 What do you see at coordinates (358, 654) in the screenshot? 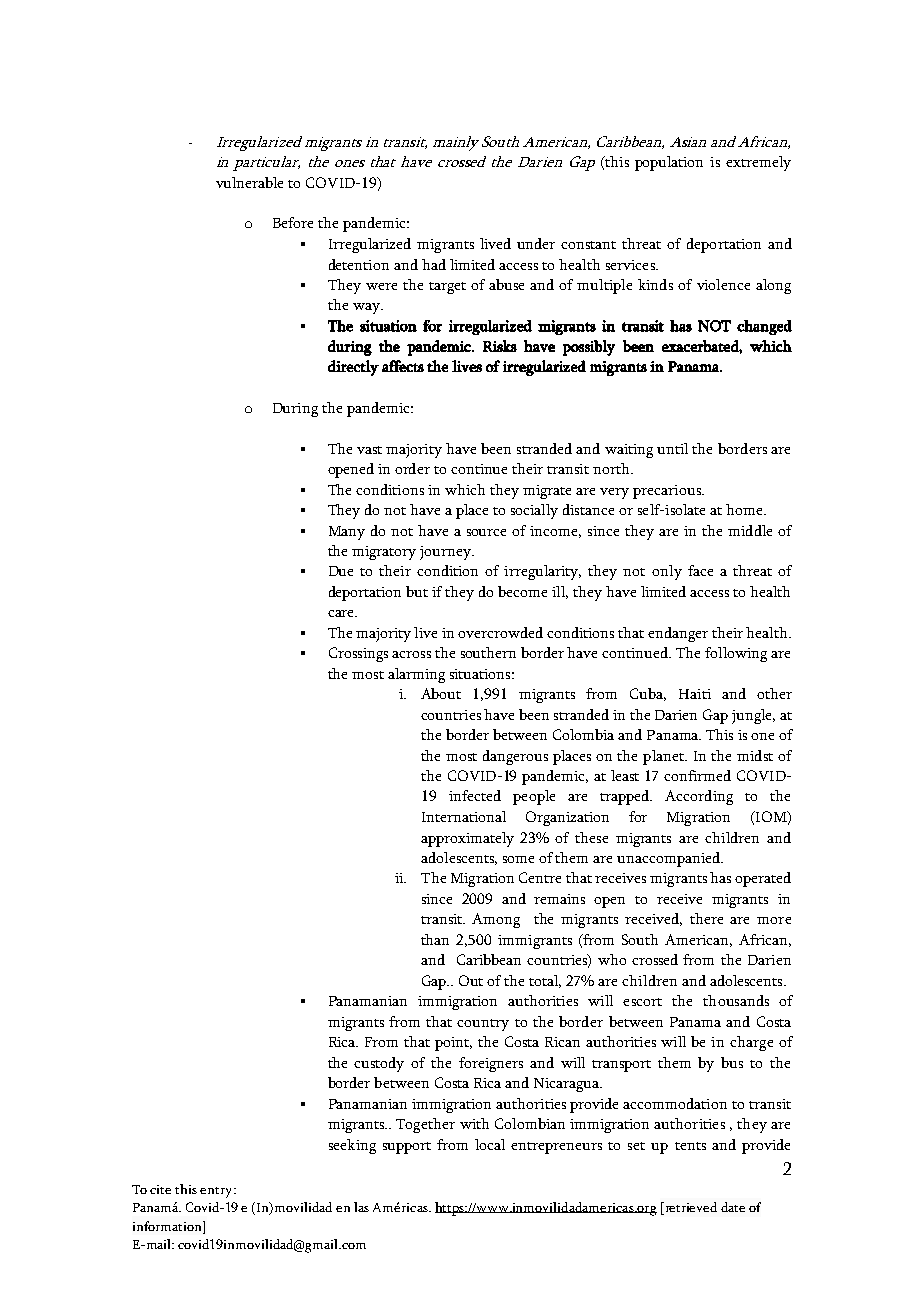
I see `Crossings` at bounding box center [358, 654].
